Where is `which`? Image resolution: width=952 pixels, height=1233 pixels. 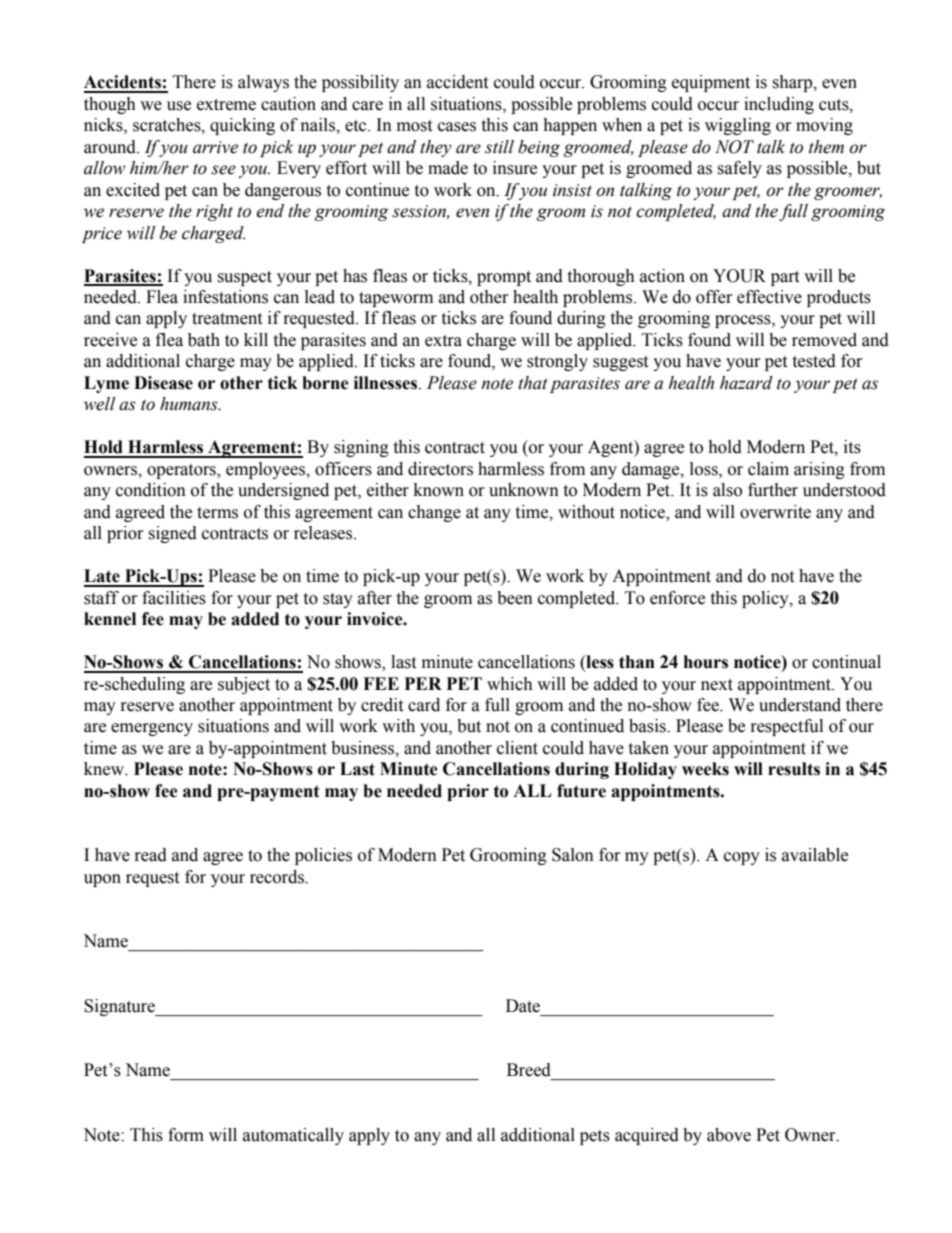 which is located at coordinates (510, 684).
